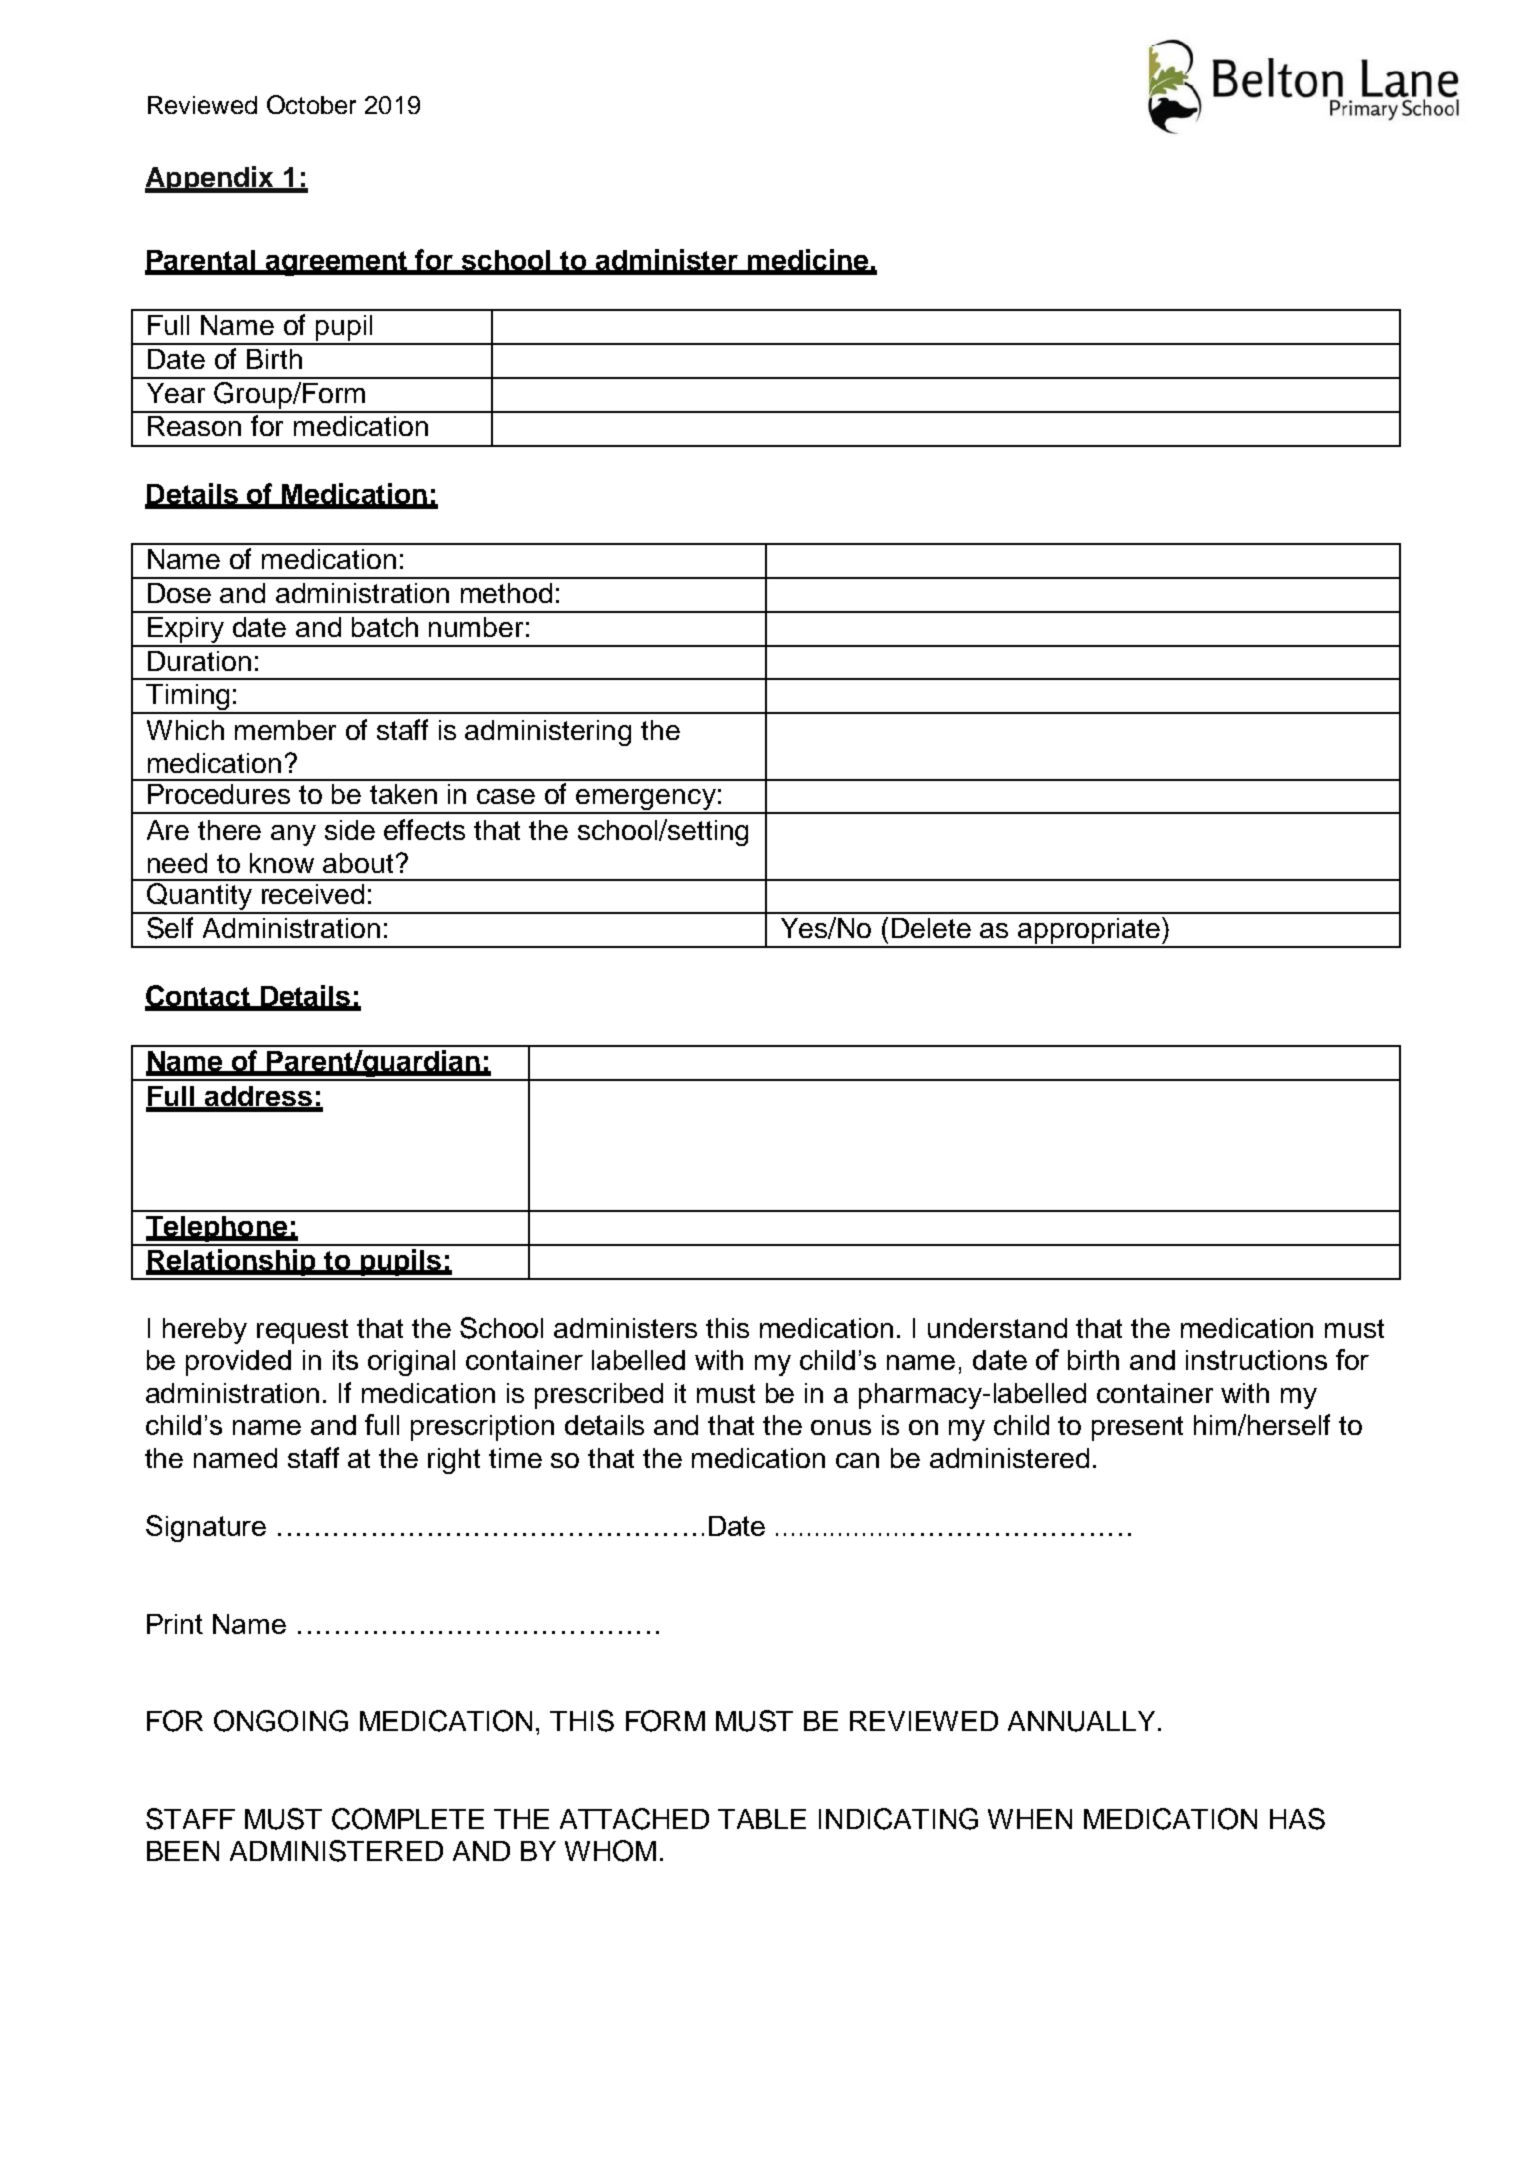  Describe the element at coordinates (313, 894) in the image. I see `received` at that location.
